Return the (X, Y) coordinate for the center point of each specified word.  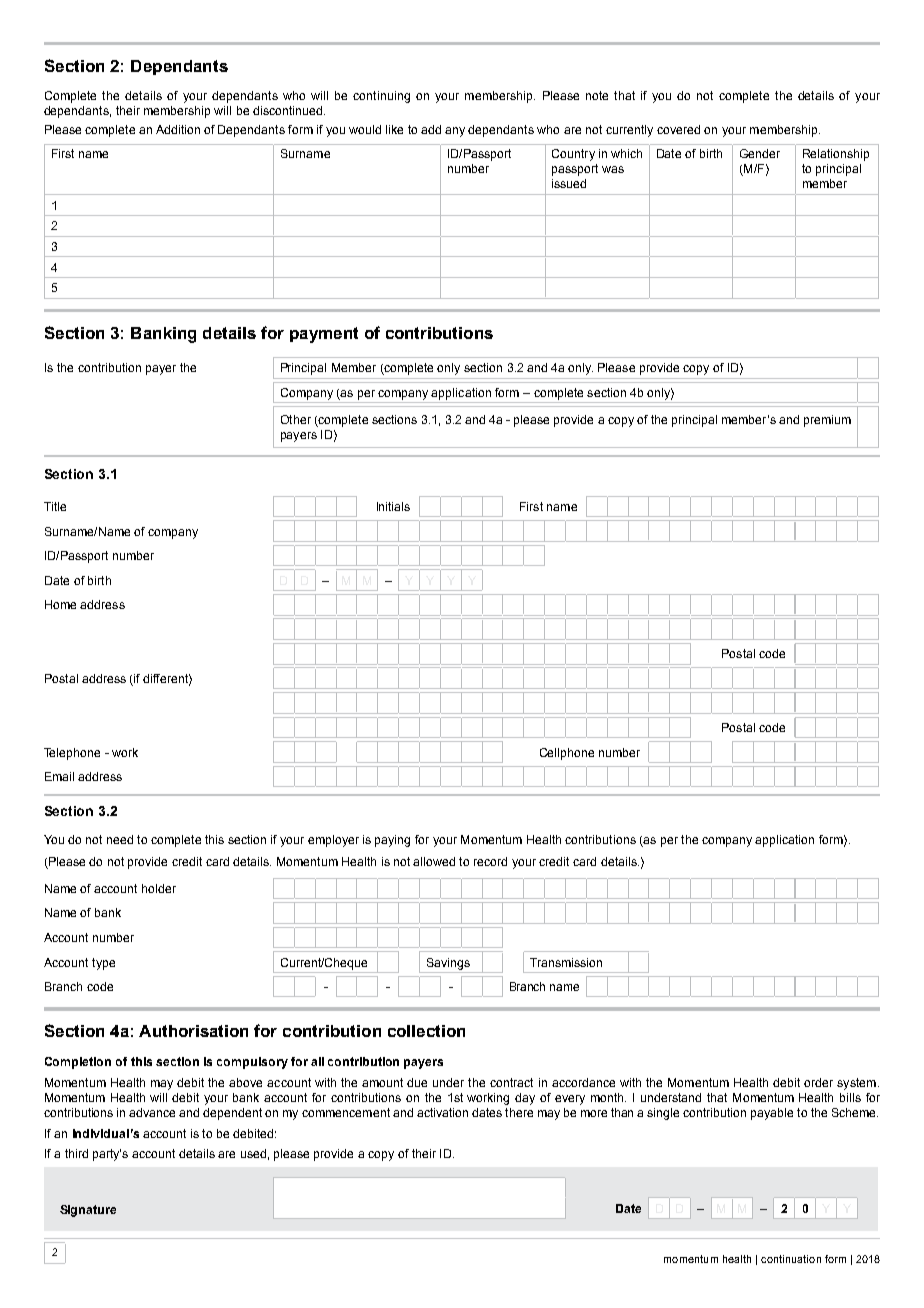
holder (159, 888)
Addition (178, 129)
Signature (88, 1211)
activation (442, 1112)
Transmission (566, 962)
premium (827, 421)
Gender (760, 153)
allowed (434, 861)
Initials (393, 506)
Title (55, 506)
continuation (791, 1259)
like (394, 129)
